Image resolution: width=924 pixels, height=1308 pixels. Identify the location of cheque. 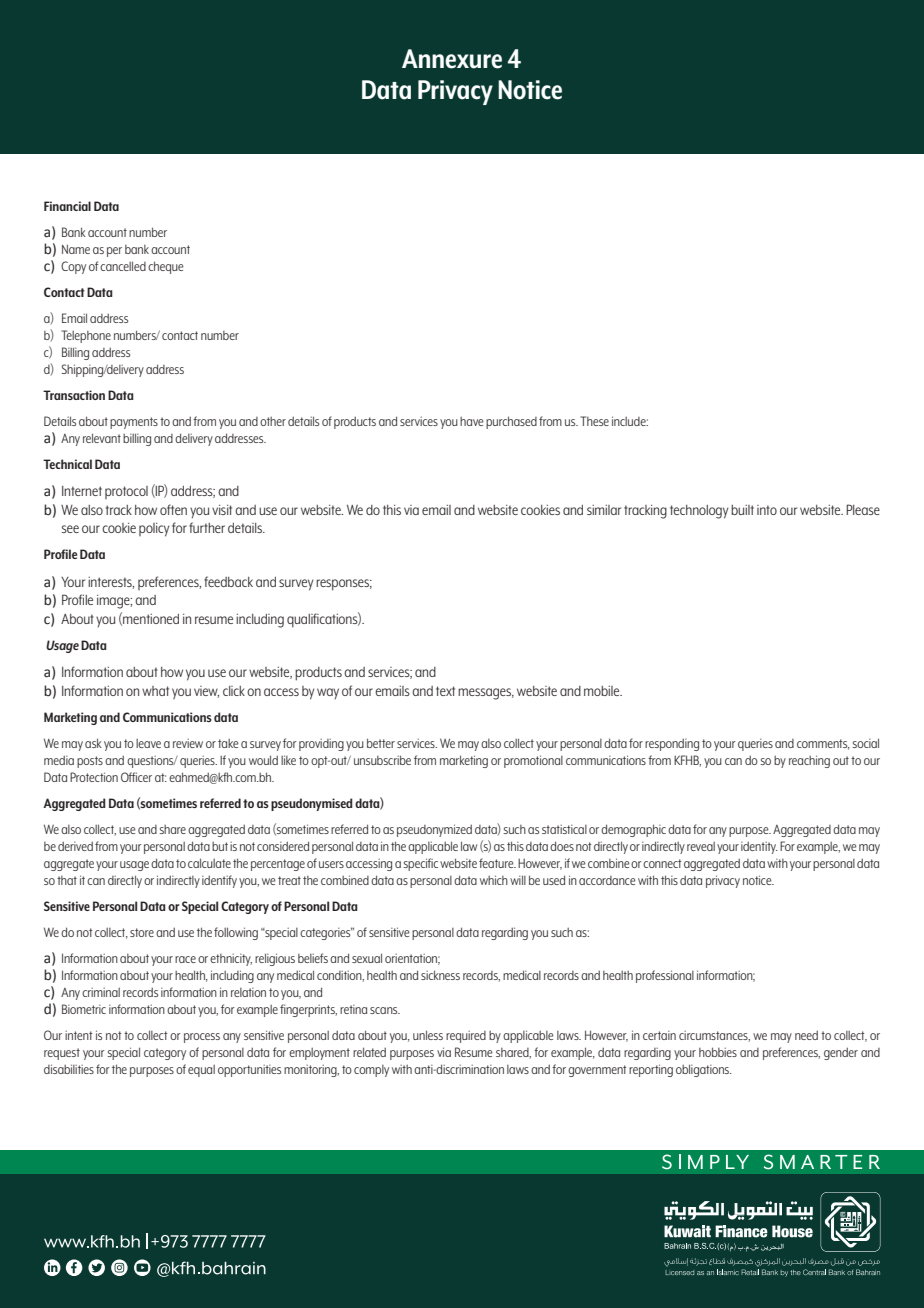
(166, 267).
